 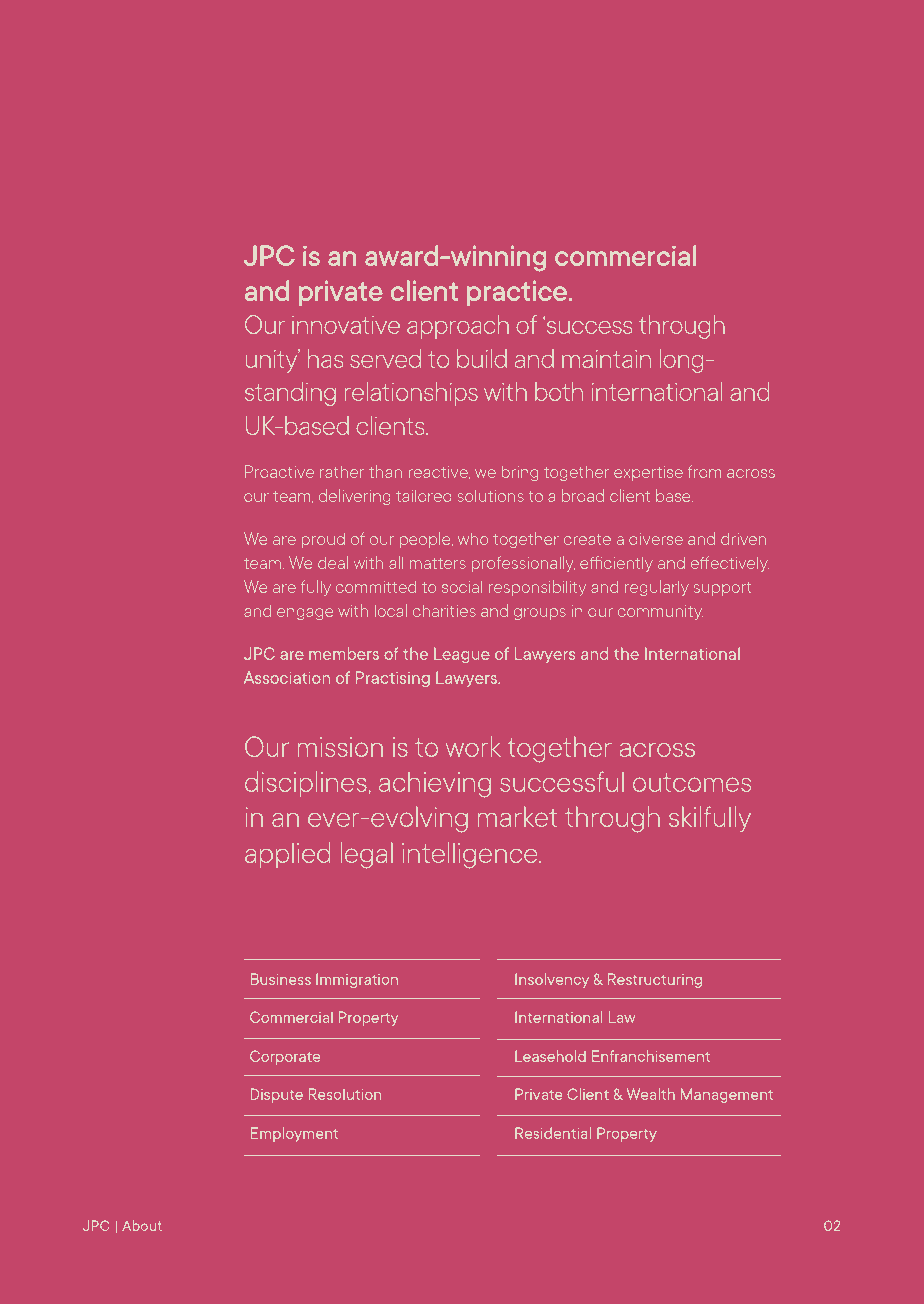 I want to click on maintain, so click(x=606, y=359).
